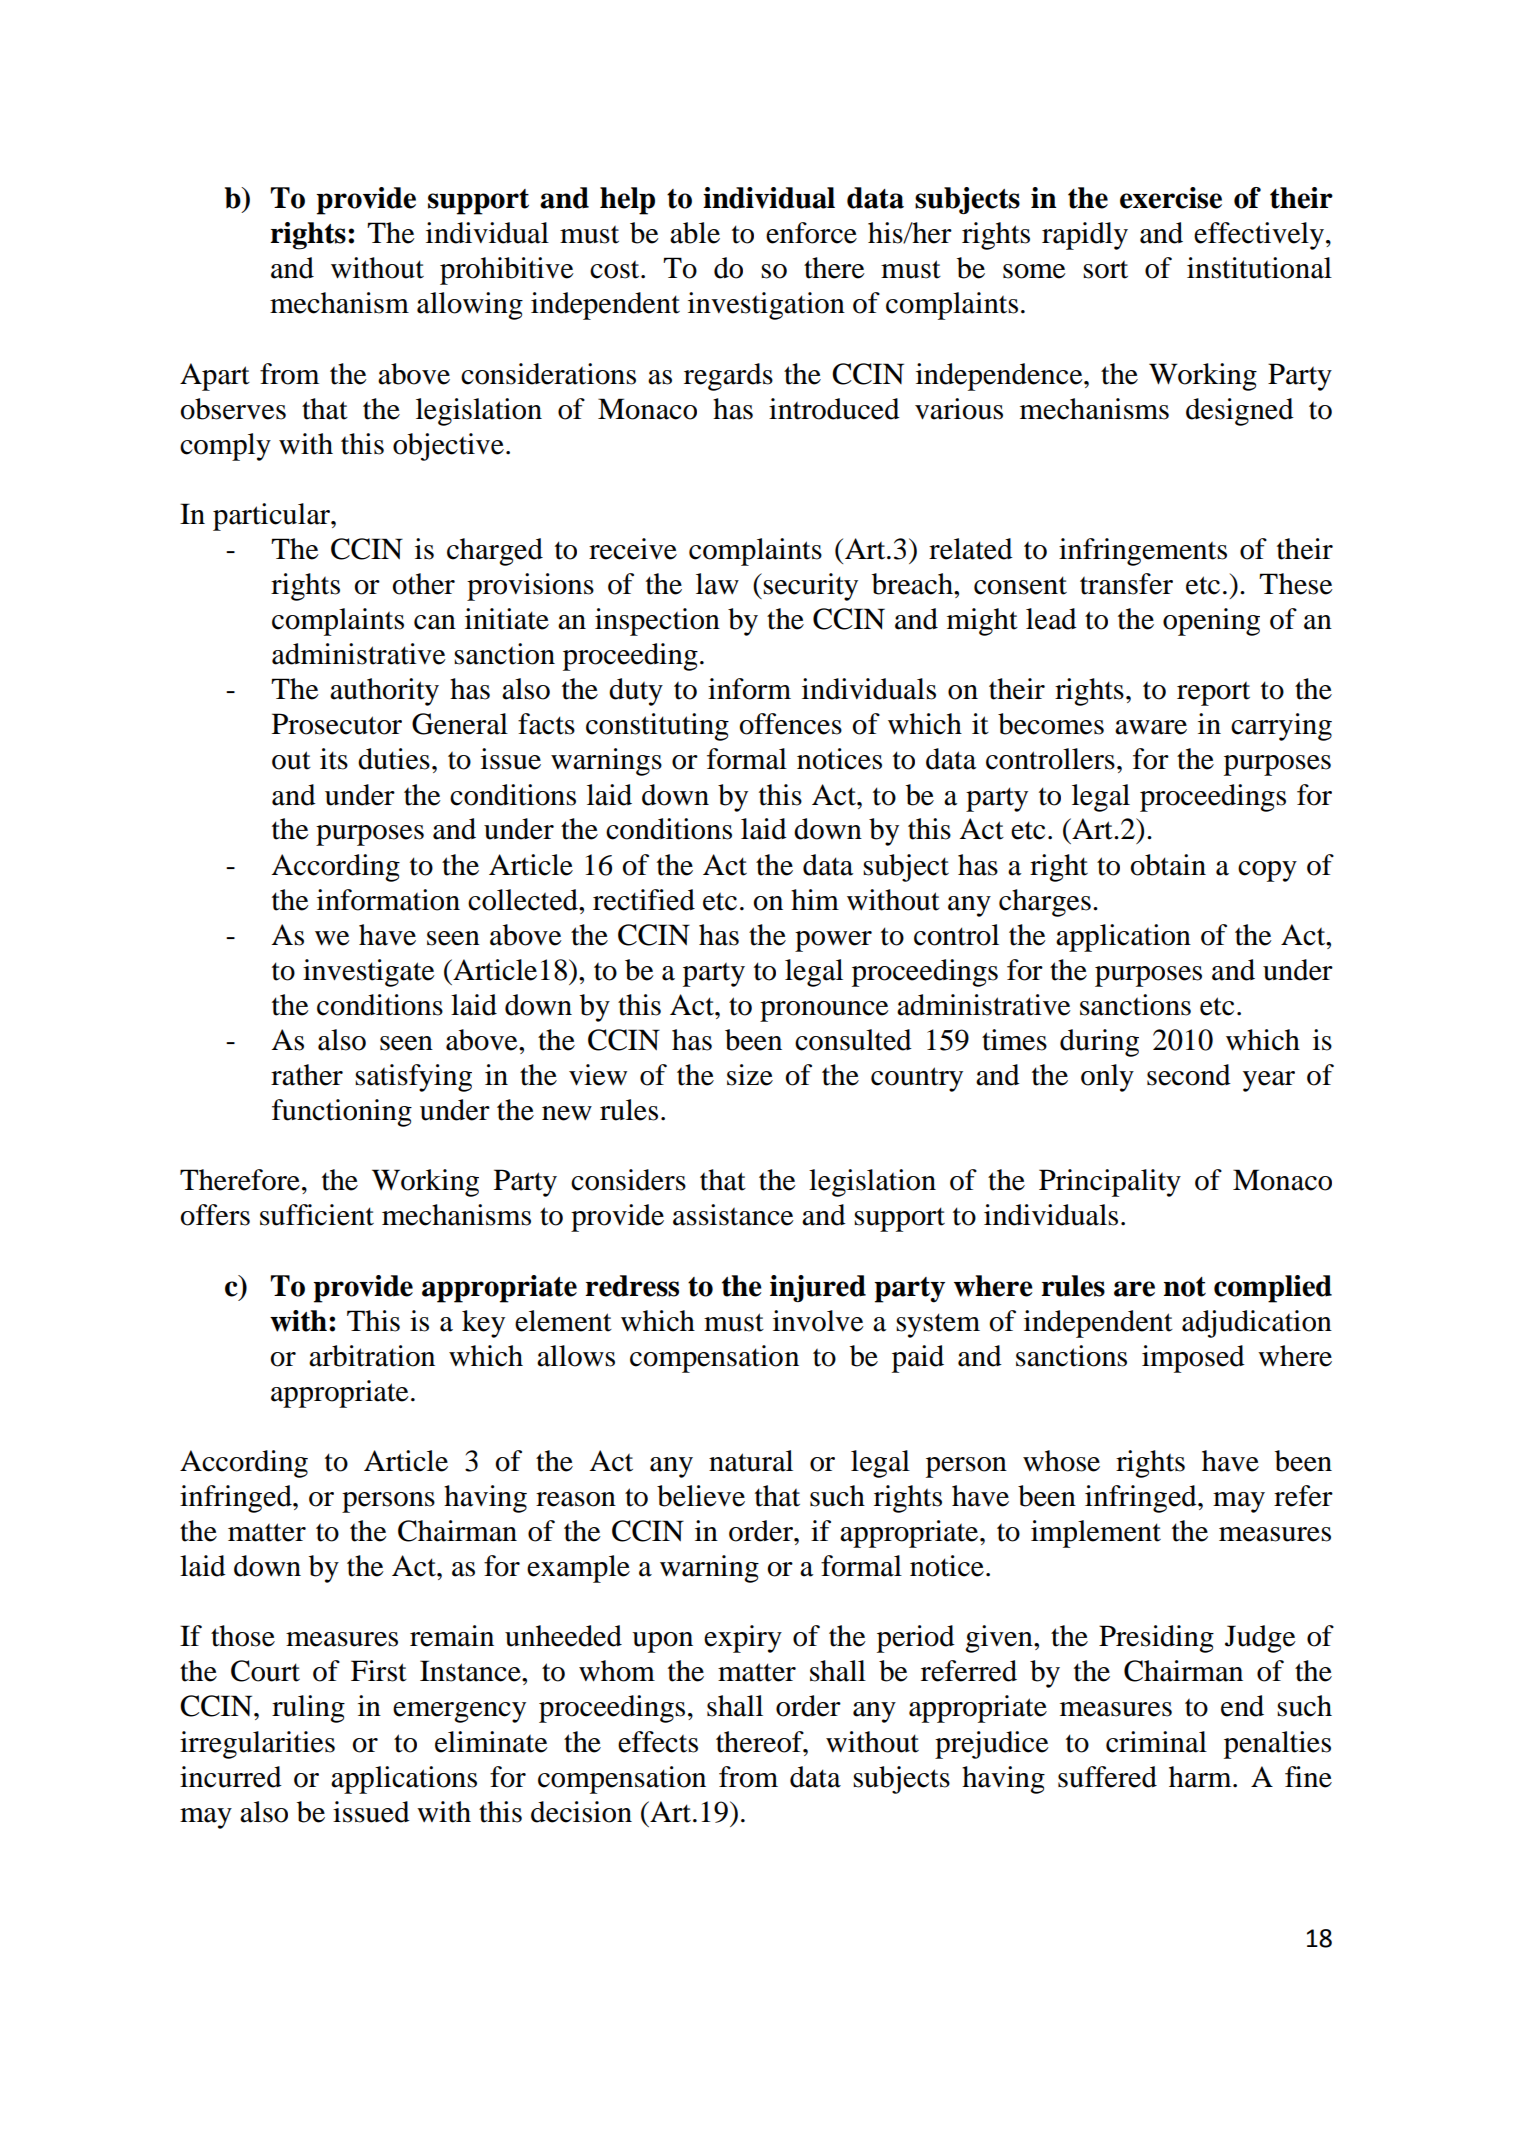 This screenshot has height=2140, width=1513. Describe the element at coordinates (811, 233) in the screenshot. I see `enforce` at that location.
